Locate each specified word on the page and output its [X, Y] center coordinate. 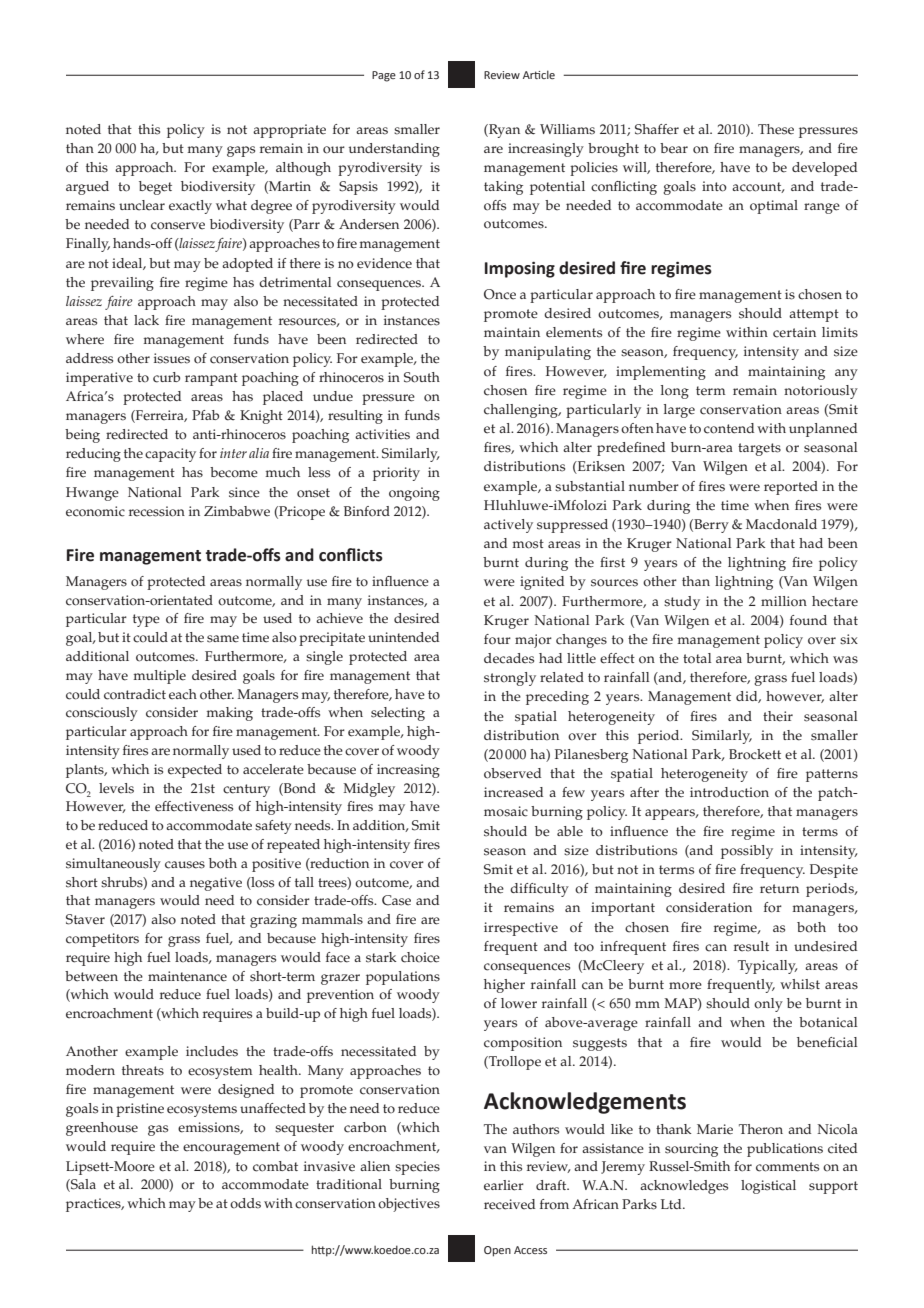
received [509, 1204]
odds [245, 1203]
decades [509, 658]
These [776, 129]
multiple [160, 677]
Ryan [503, 131]
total [697, 658]
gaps [241, 151]
